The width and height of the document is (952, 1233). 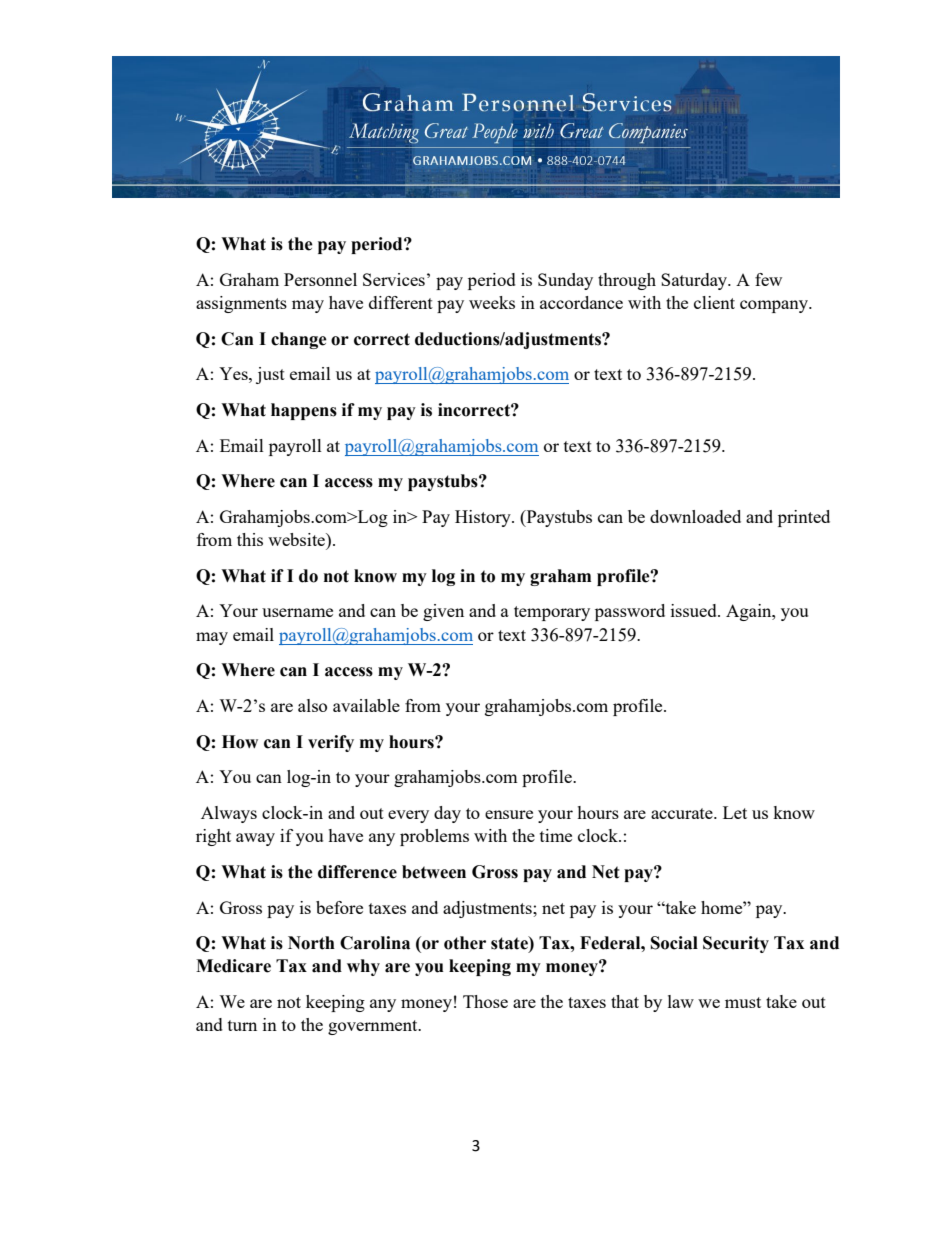 I want to click on verify, so click(x=331, y=743).
